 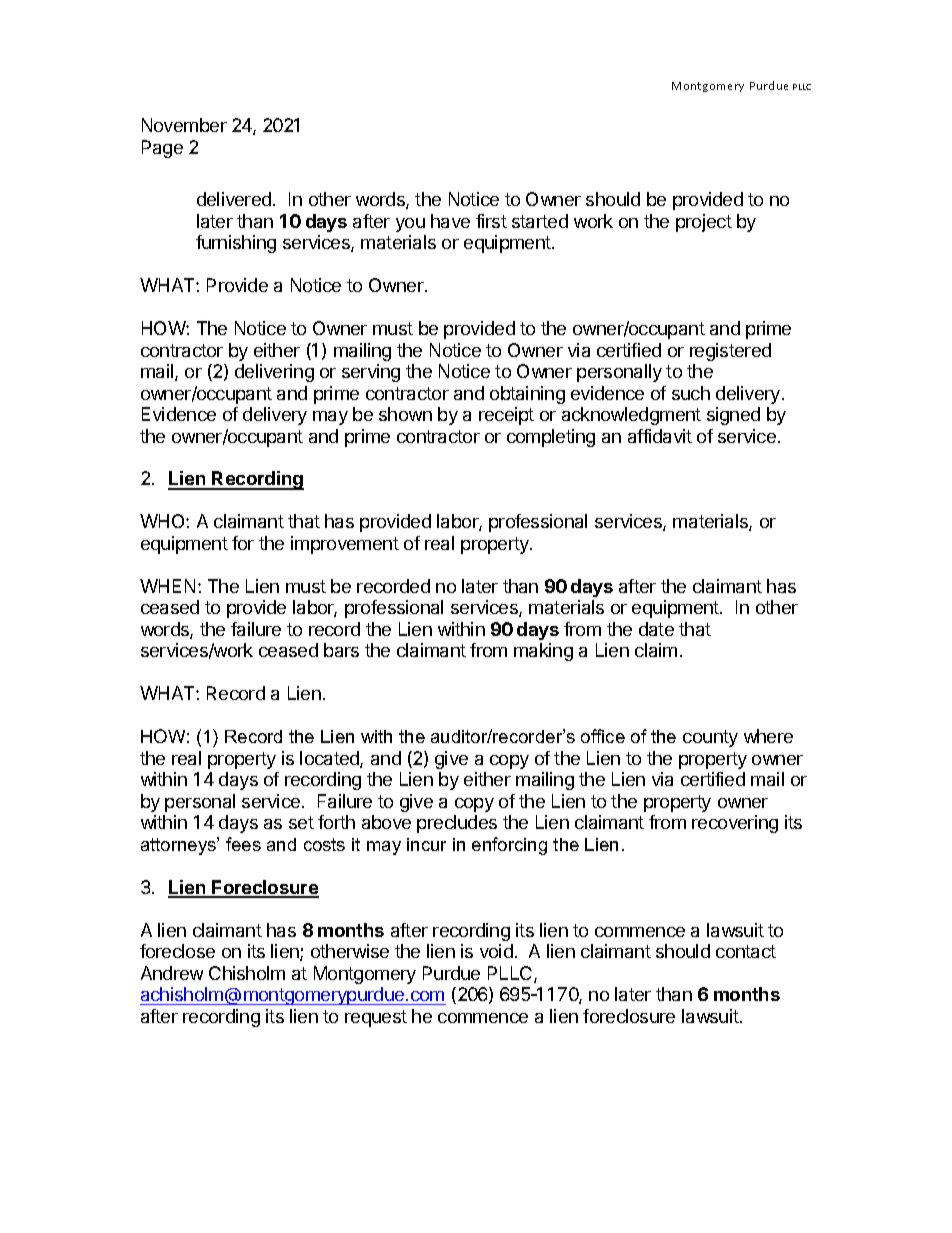 What do you see at coordinates (506, 416) in the page?
I see `receipt` at bounding box center [506, 416].
